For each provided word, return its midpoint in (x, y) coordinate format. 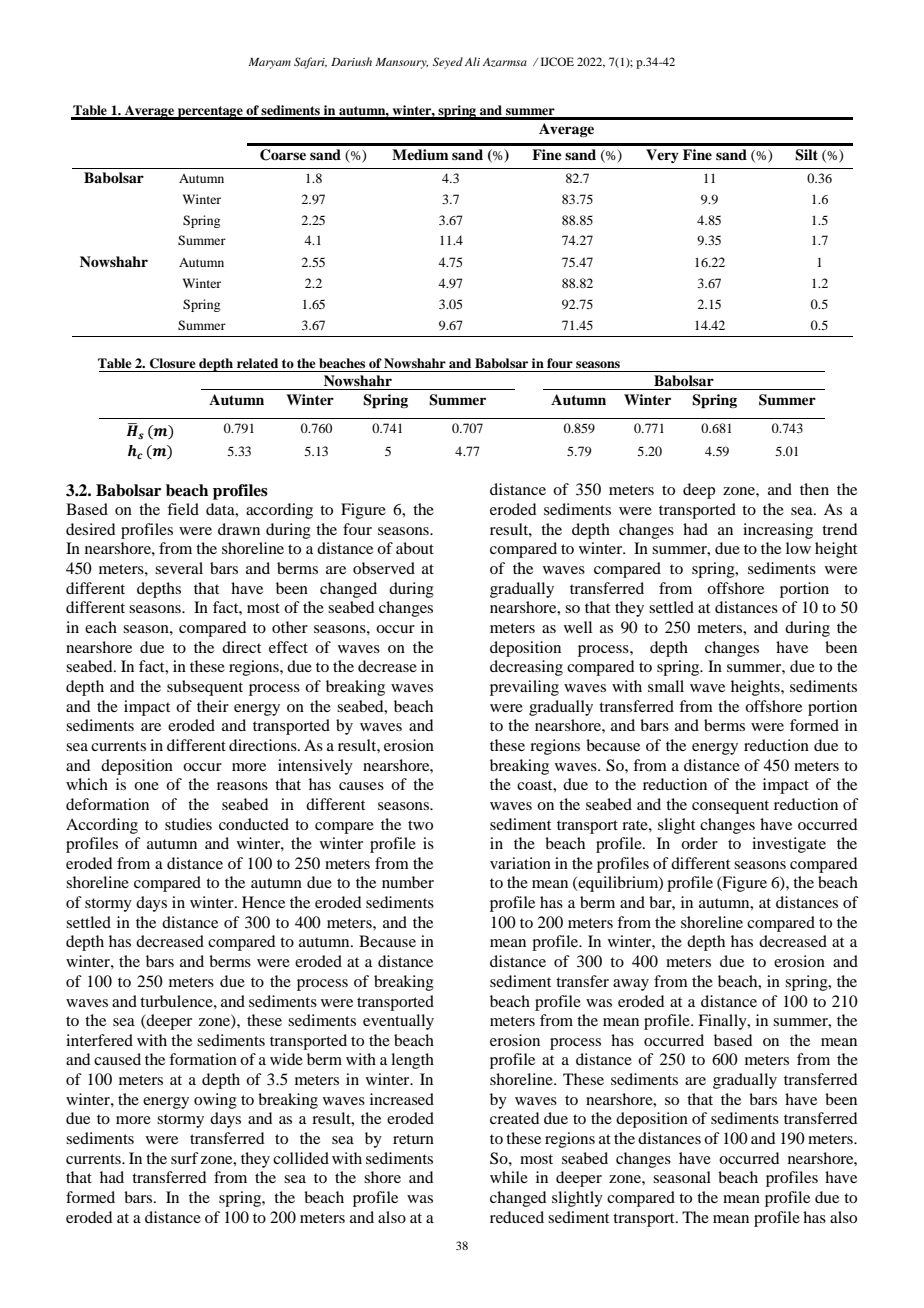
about (415, 548)
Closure (173, 363)
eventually (398, 1022)
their (213, 706)
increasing (778, 531)
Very (662, 156)
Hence (263, 902)
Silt (806, 155)
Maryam (269, 63)
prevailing (524, 688)
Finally (723, 1022)
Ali (472, 61)
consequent (730, 807)
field (183, 509)
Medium (420, 154)
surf (185, 1158)
